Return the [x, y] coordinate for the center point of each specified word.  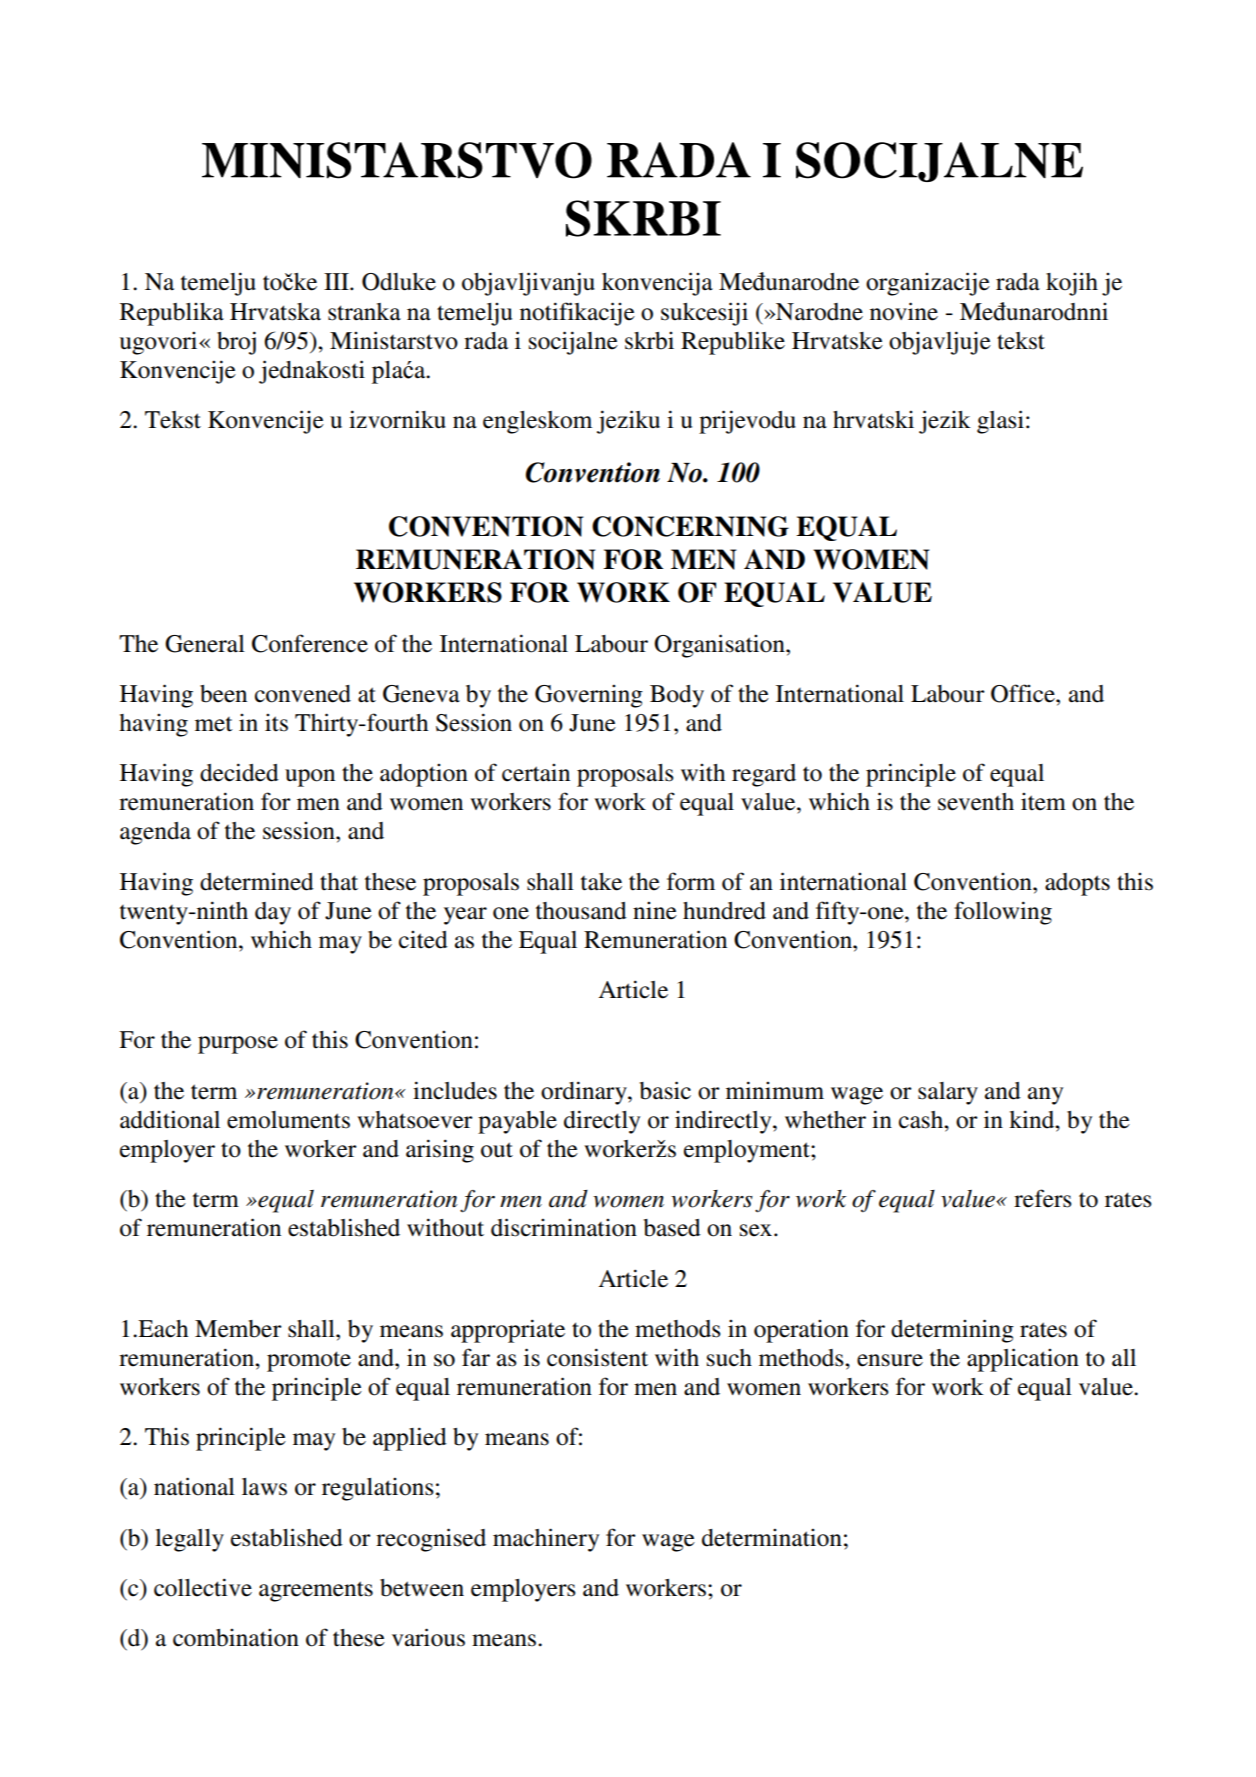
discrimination [564, 1227]
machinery [546, 1540]
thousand [581, 911]
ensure [890, 1360]
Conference [310, 643]
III [337, 281]
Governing [589, 696]
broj [236, 343]
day [273, 913]
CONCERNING [690, 526]
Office [1024, 693]
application [1023, 1360]
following [1003, 913]
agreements [316, 1591]
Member [238, 1329]
